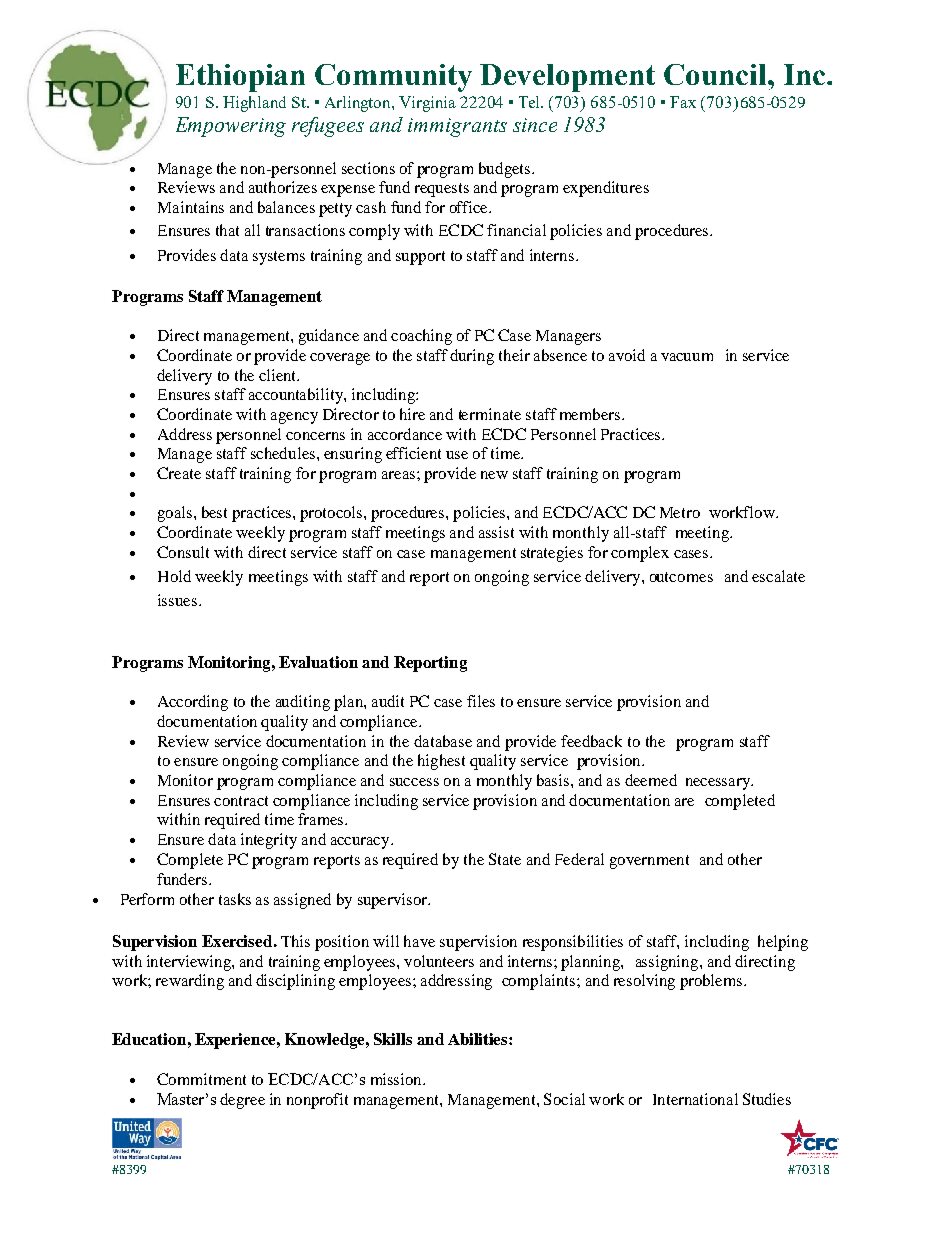 The image size is (952, 1233). I want to click on Abilities, so click(479, 1039).
